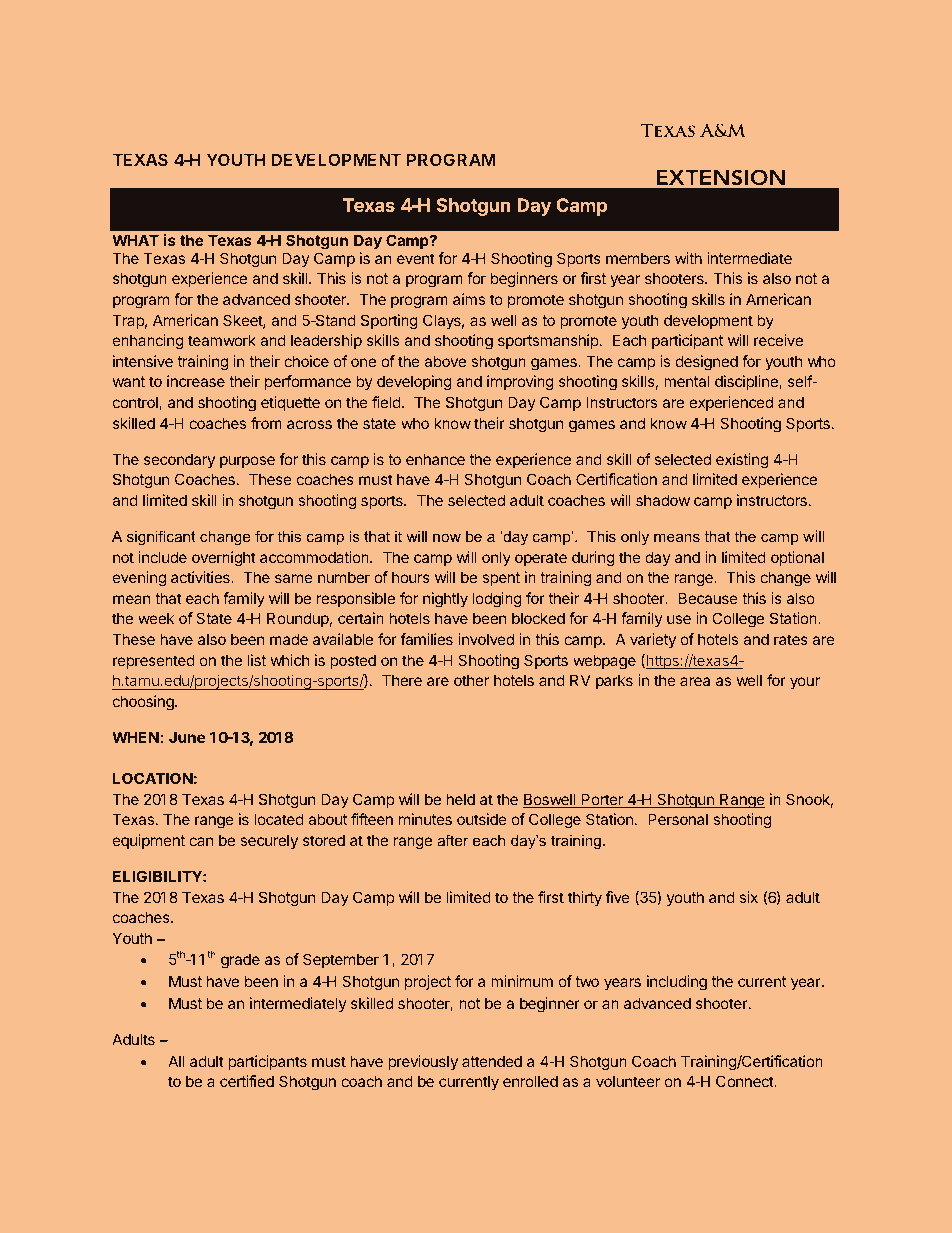  I want to click on event, so click(416, 258).
